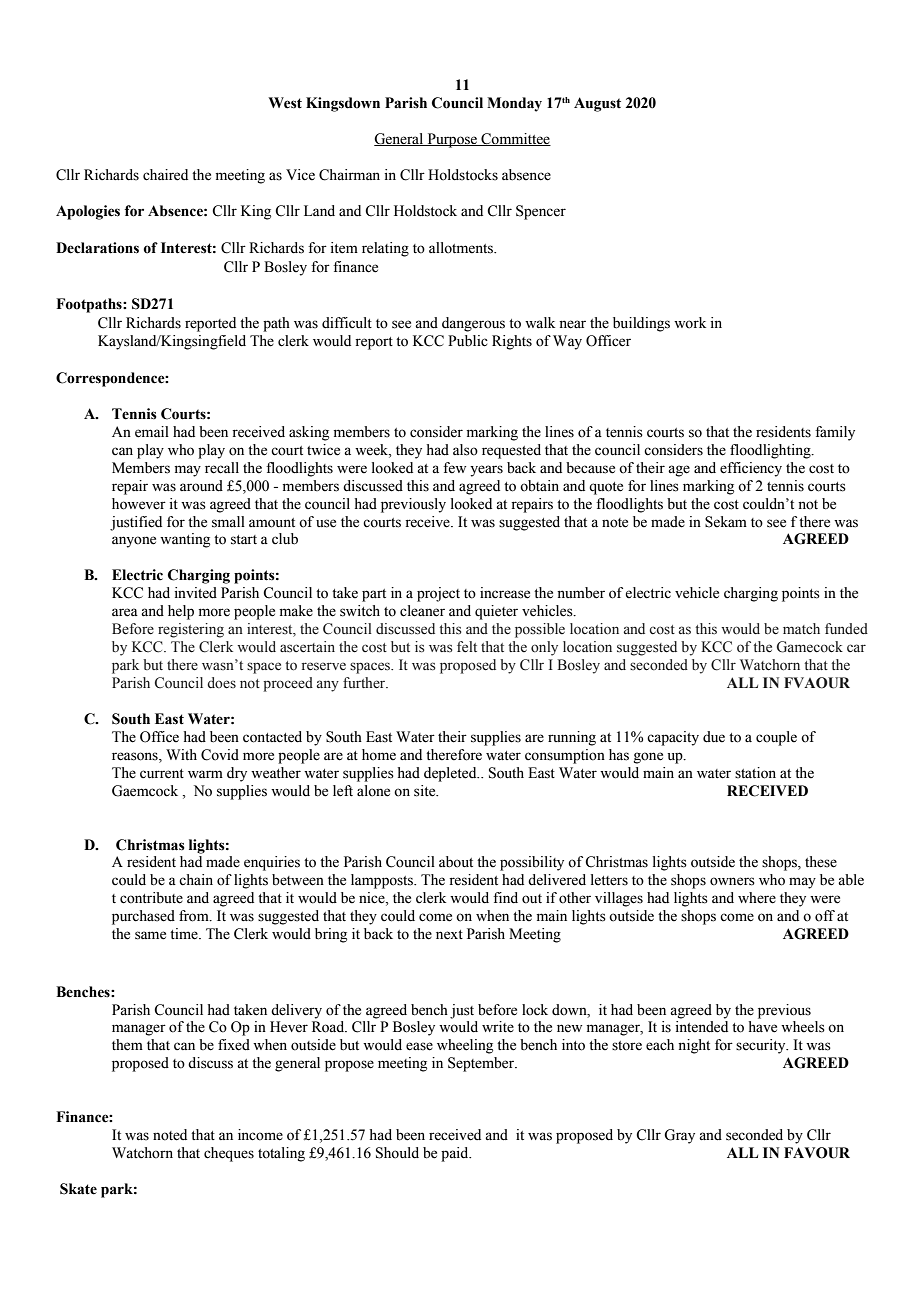 Image resolution: width=924 pixels, height=1308 pixels. I want to click on match, so click(801, 629).
